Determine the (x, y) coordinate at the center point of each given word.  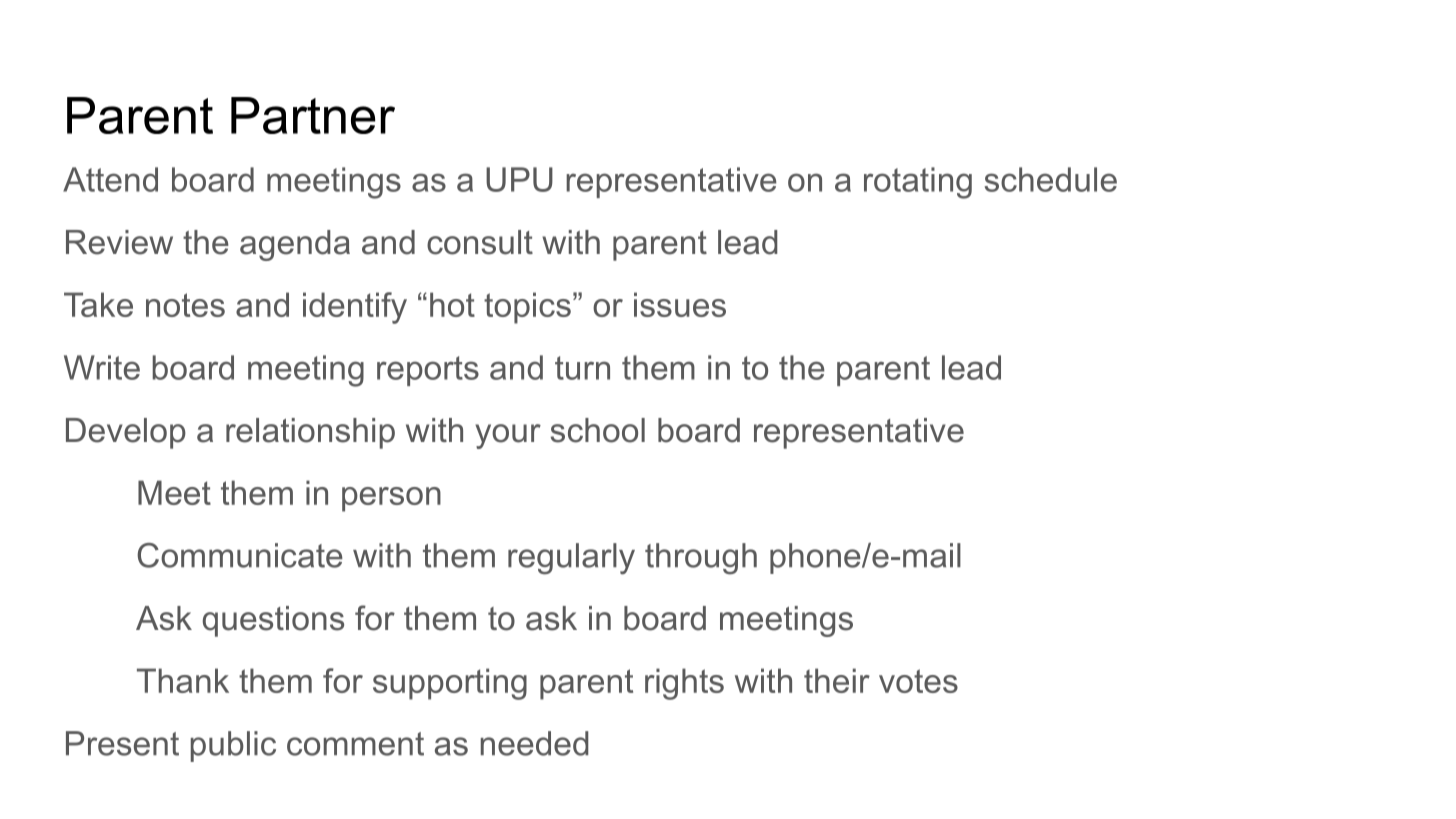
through (701, 559)
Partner (313, 115)
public (233, 746)
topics (527, 308)
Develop (126, 433)
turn (582, 368)
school (598, 430)
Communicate (240, 555)
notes (185, 305)
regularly (571, 559)
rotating (918, 183)
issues (680, 304)
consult (480, 242)
